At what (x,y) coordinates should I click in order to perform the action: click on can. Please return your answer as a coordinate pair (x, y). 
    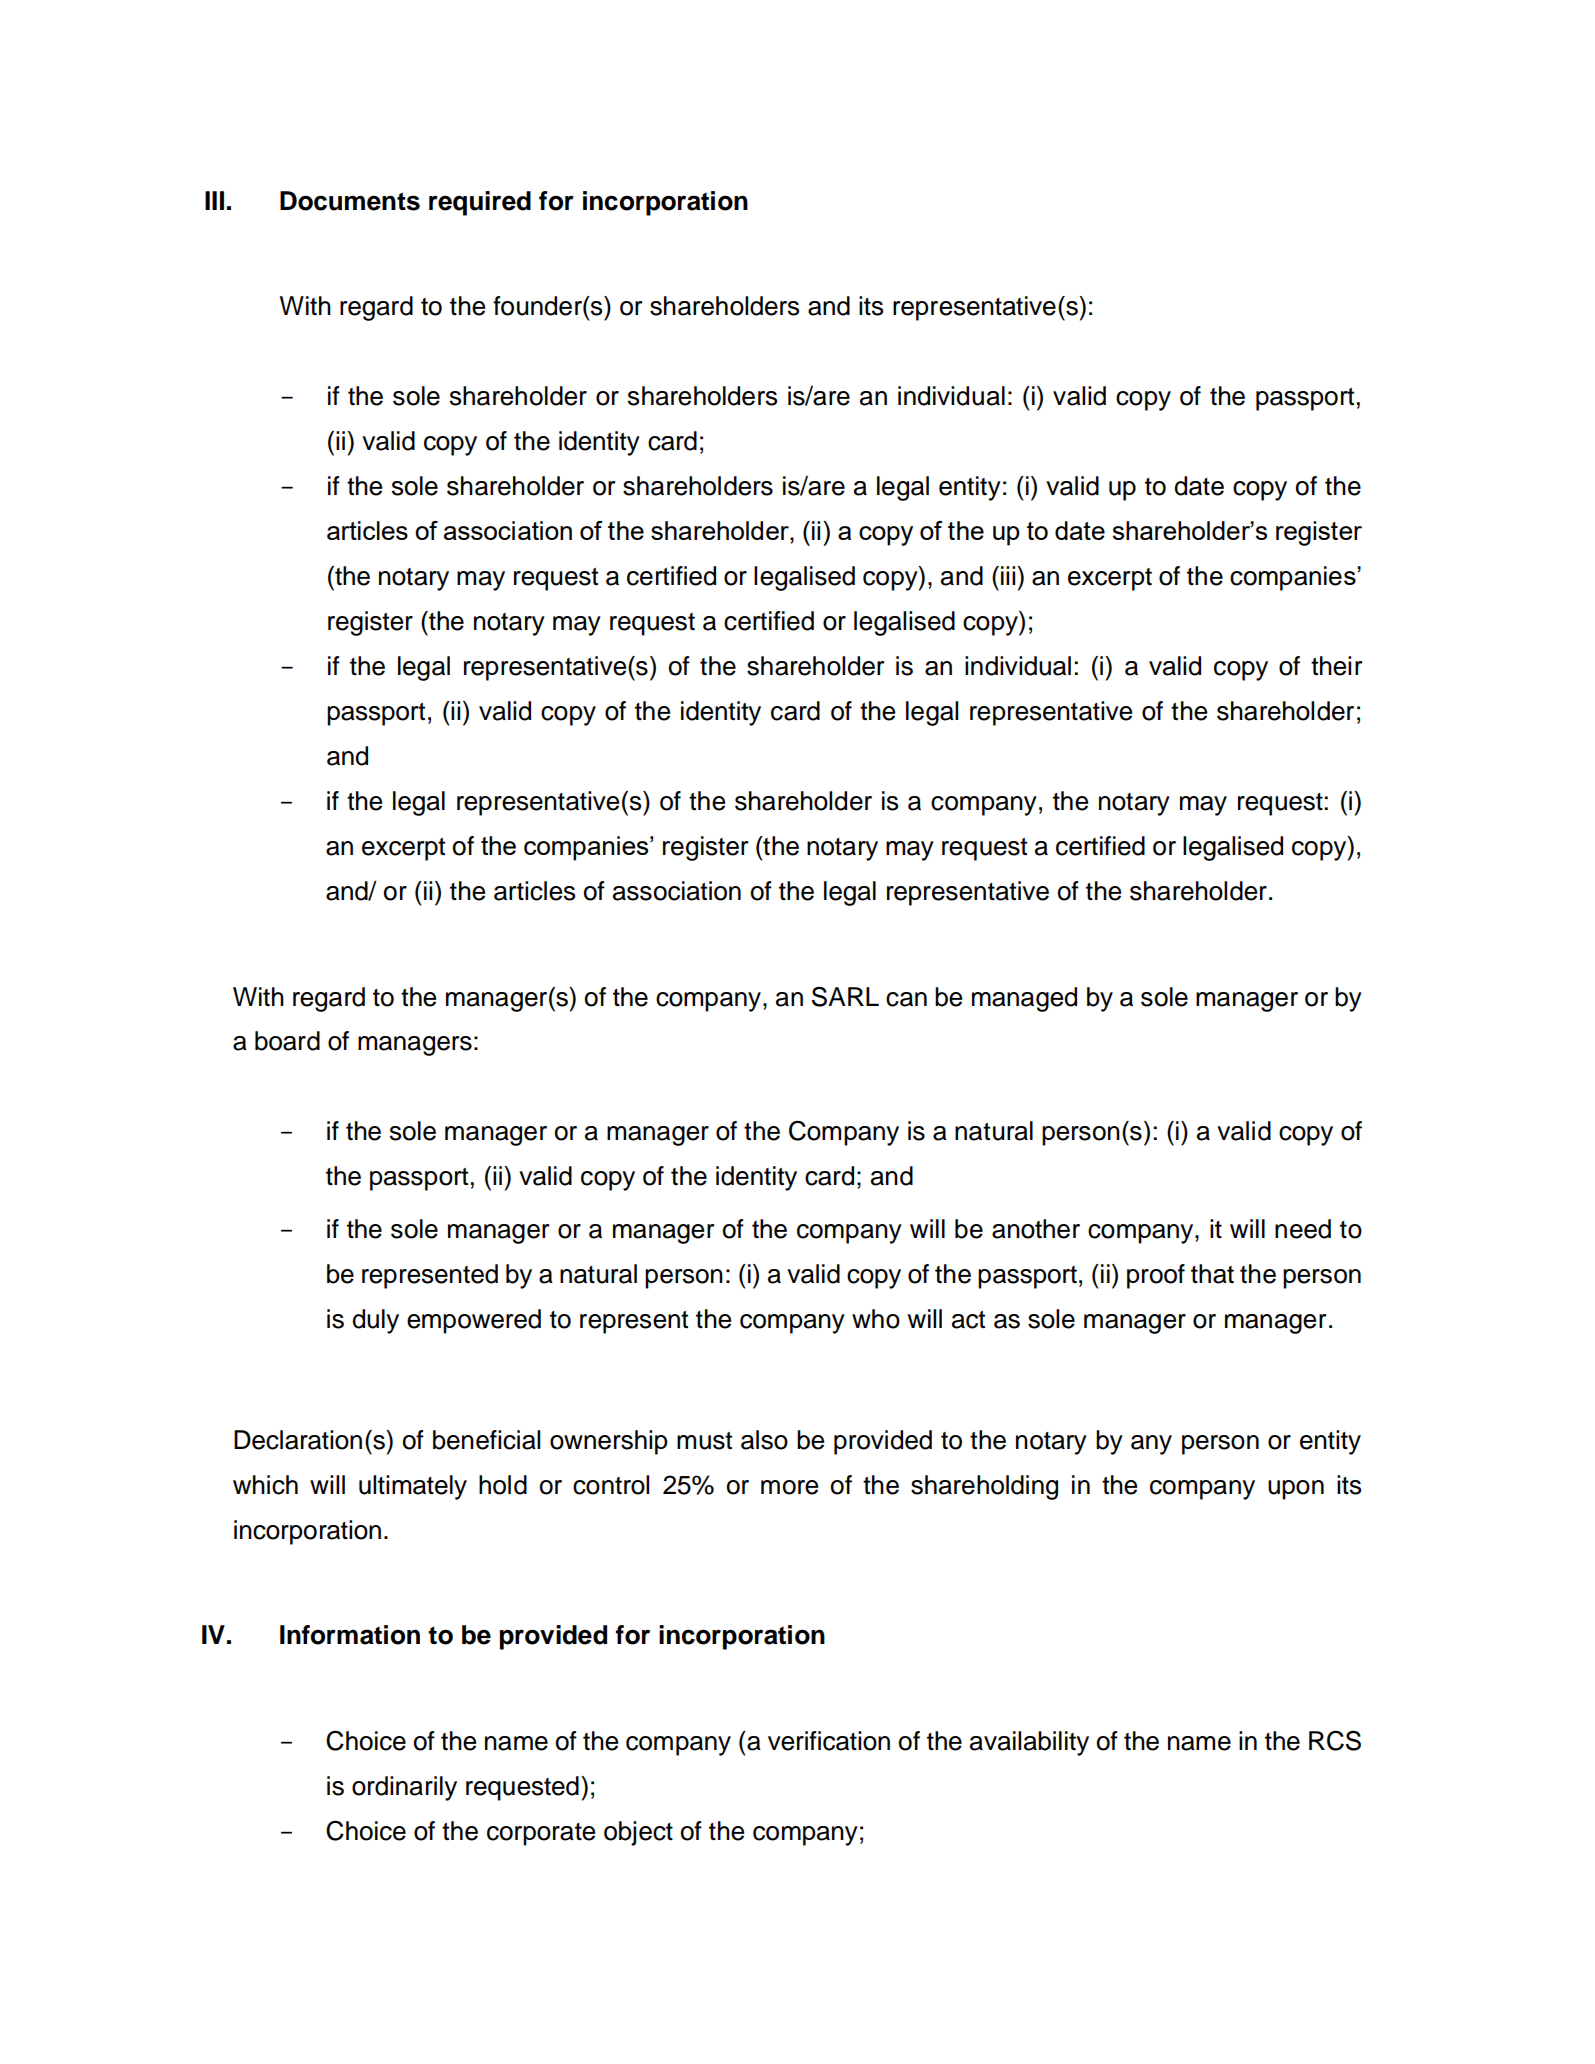
    Looking at the image, I should click on (906, 999).
